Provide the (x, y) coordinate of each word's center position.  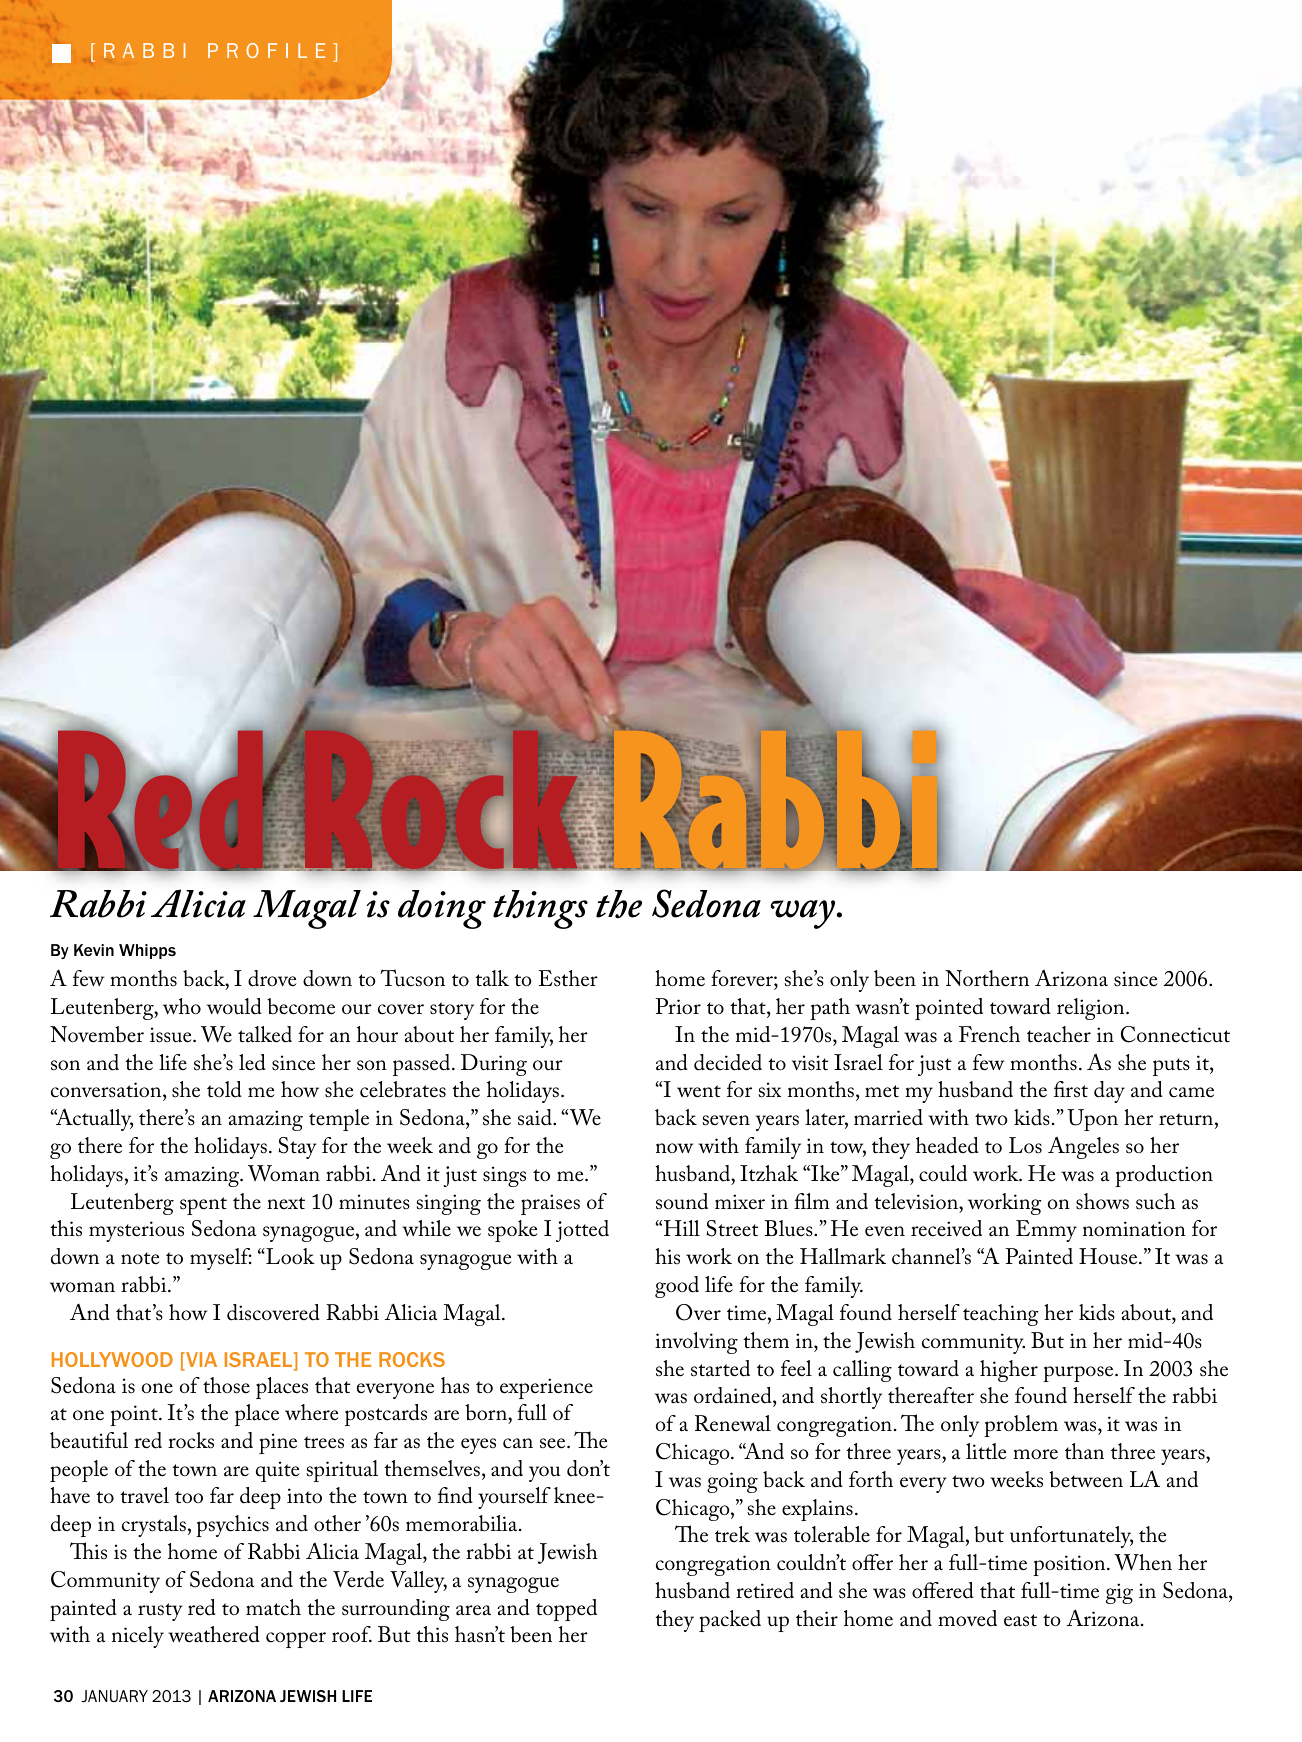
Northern (987, 978)
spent (203, 1206)
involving (696, 1343)
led (252, 1062)
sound (682, 1201)
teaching (1001, 1315)
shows (1102, 1201)
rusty (160, 1612)
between (1086, 1479)
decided (728, 1062)
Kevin (94, 950)
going (732, 1482)
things (540, 909)
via (200, 1361)
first (1071, 1089)
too (189, 1497)
